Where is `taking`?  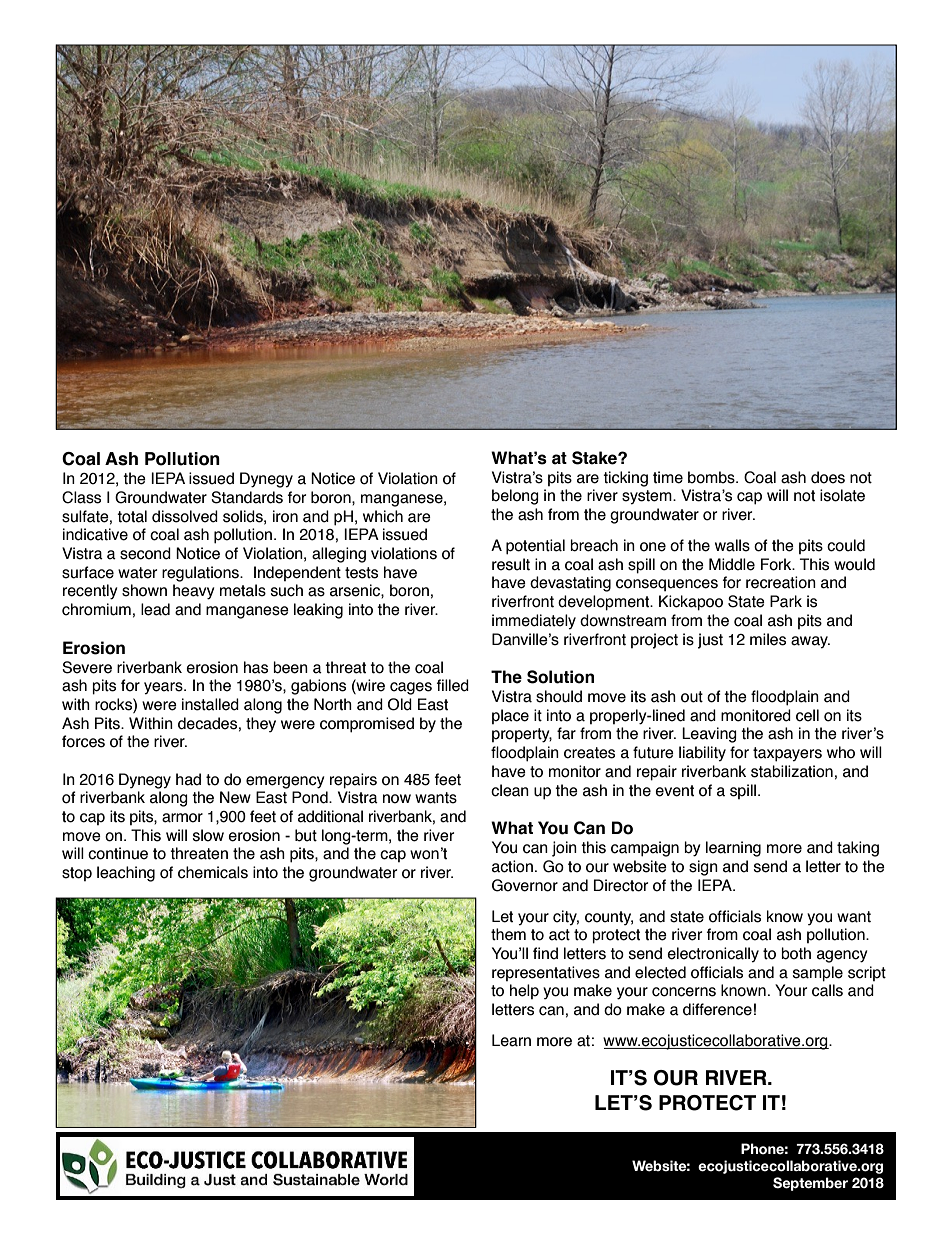 taking is located at coordinates (858, 849).
